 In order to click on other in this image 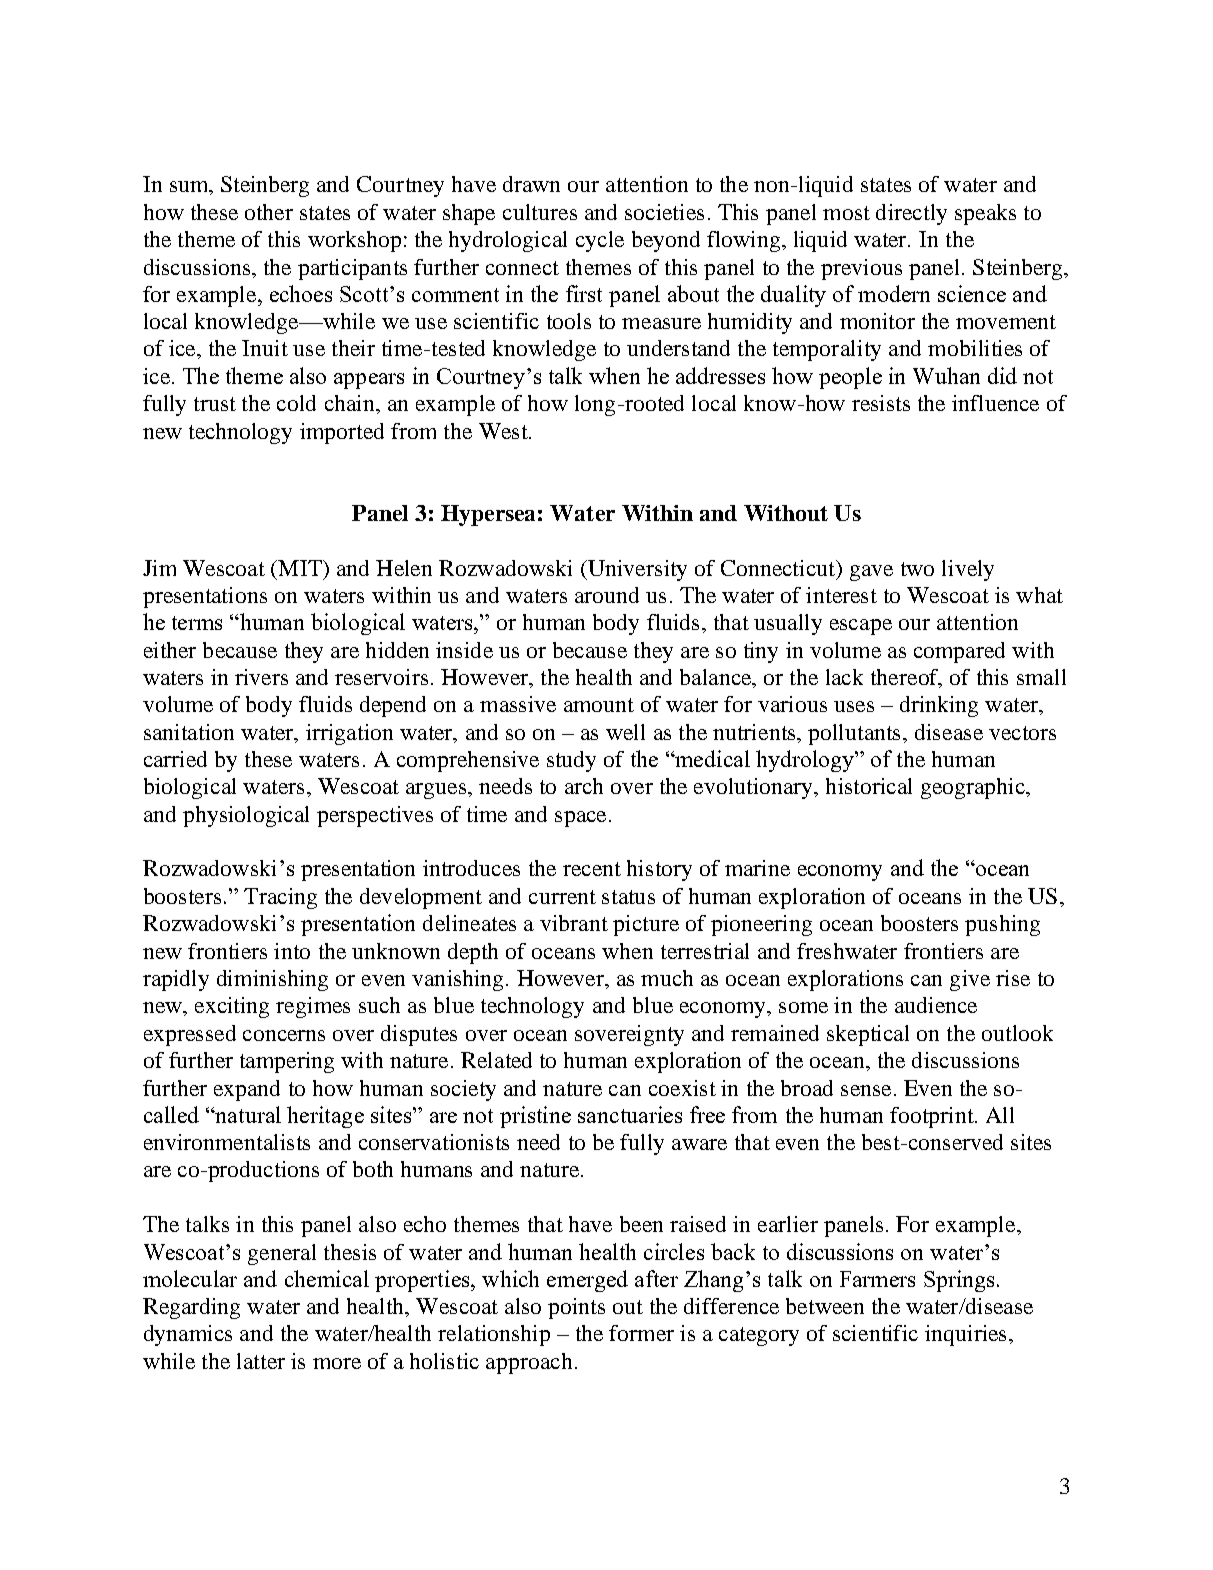, I will do `click(269, 212)`.
